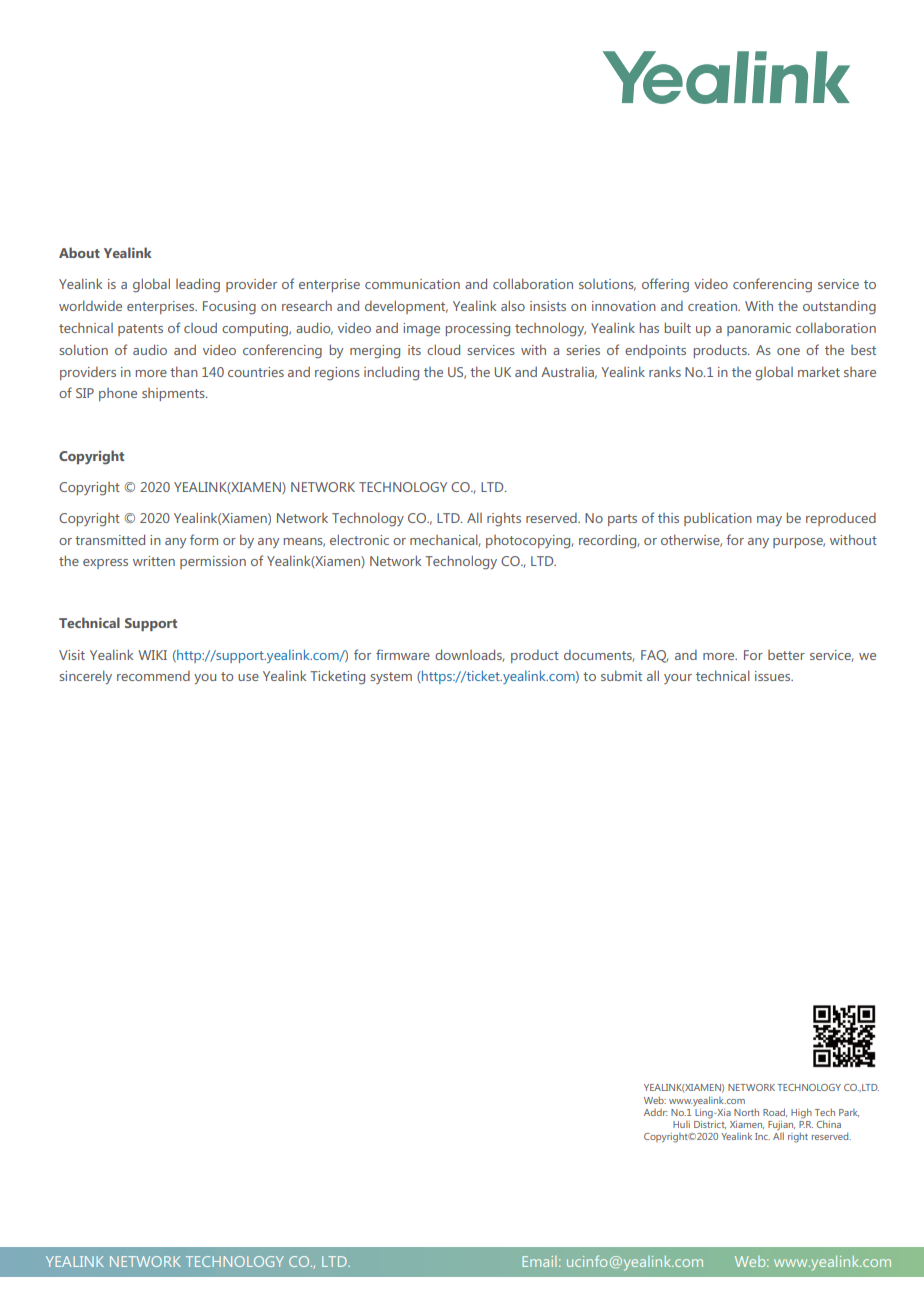 This screenshot has height=1309, width=924. What do you see at coordinates (786, 655) in the screenshot?
I see `better` at bounding box center [786, 655].
